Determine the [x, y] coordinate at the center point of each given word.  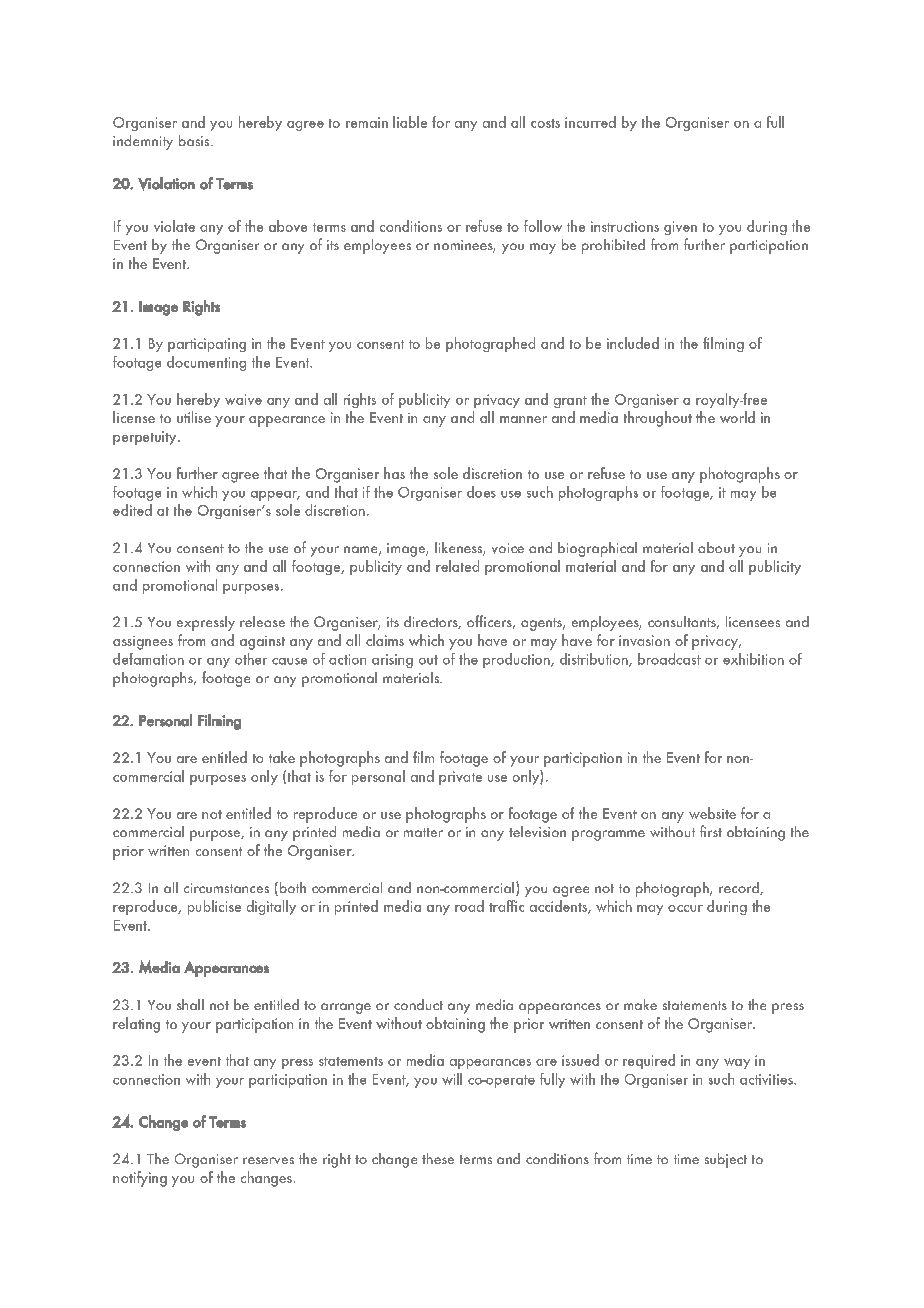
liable [410, 122]
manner [523, 419]
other [251, 659]
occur [685, 908]
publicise [214, 907]
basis [195, 140]
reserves [268, 1160]
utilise [194, 417]
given [680, 228]
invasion [644, 640]
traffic [506, 906]
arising [392, 661]
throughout [658, 419]
